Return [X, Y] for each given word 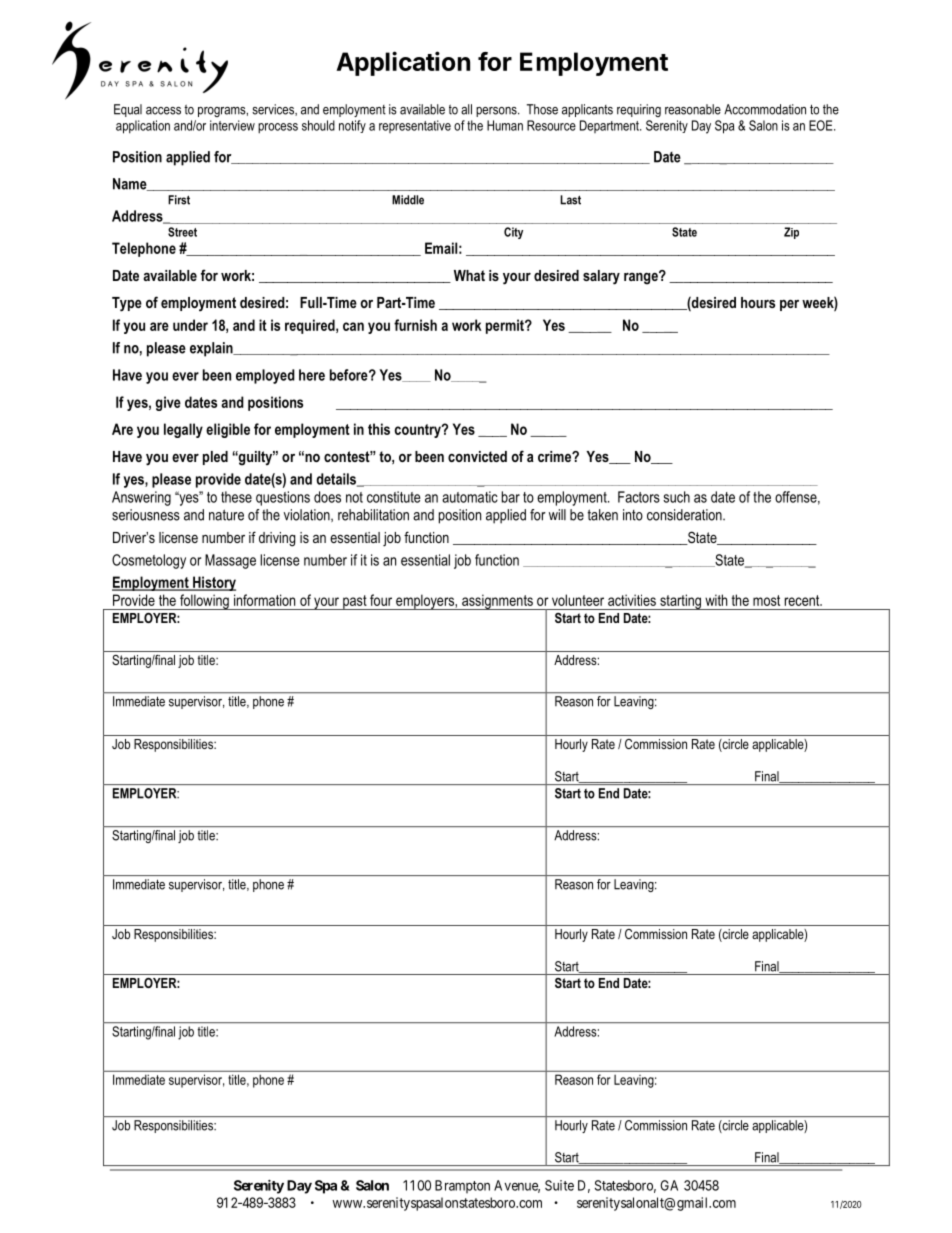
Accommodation [765, 109]
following [204, 602]
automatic [470, 497]
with [716, 600]
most [766, 600]
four [381, 600]
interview [232, 125]
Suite [559, 1185]
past [355, 602]
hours [758, 302]
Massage [230, 561]
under [190, 325]
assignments [497, 602]
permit [506, 326]
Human [505, 125]
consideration [685, 515]
